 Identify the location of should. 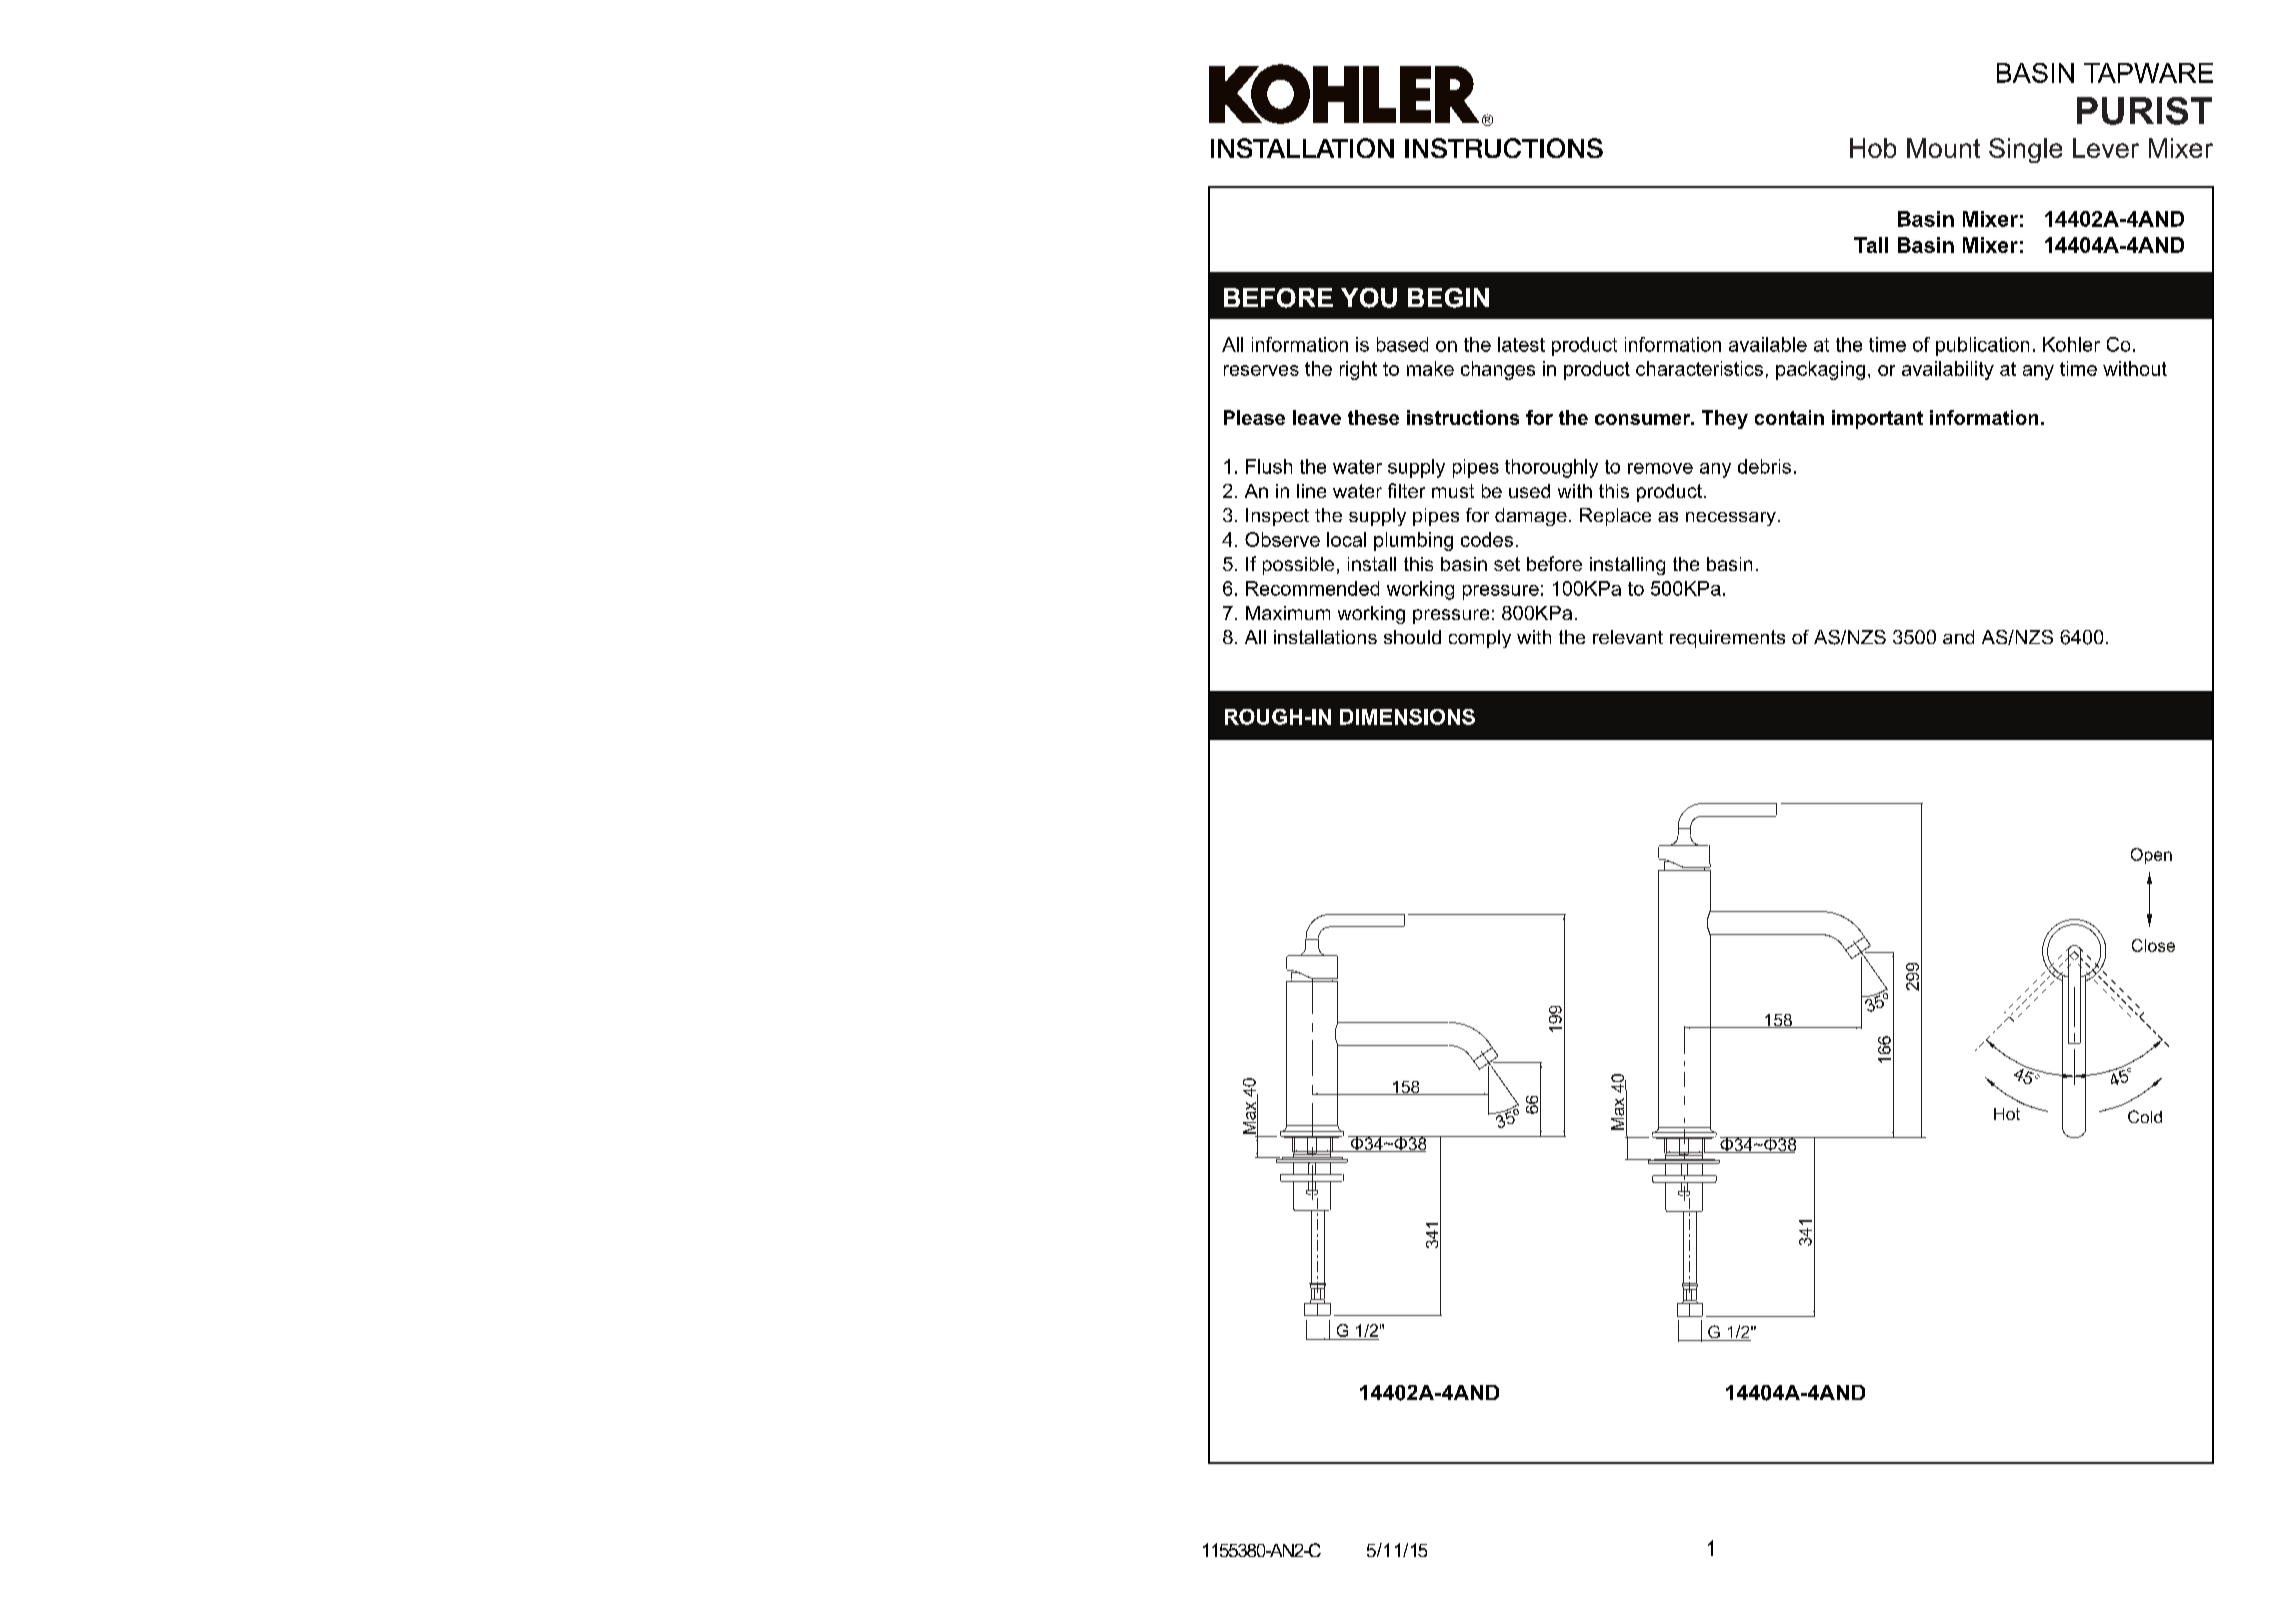
(1412, 637).
